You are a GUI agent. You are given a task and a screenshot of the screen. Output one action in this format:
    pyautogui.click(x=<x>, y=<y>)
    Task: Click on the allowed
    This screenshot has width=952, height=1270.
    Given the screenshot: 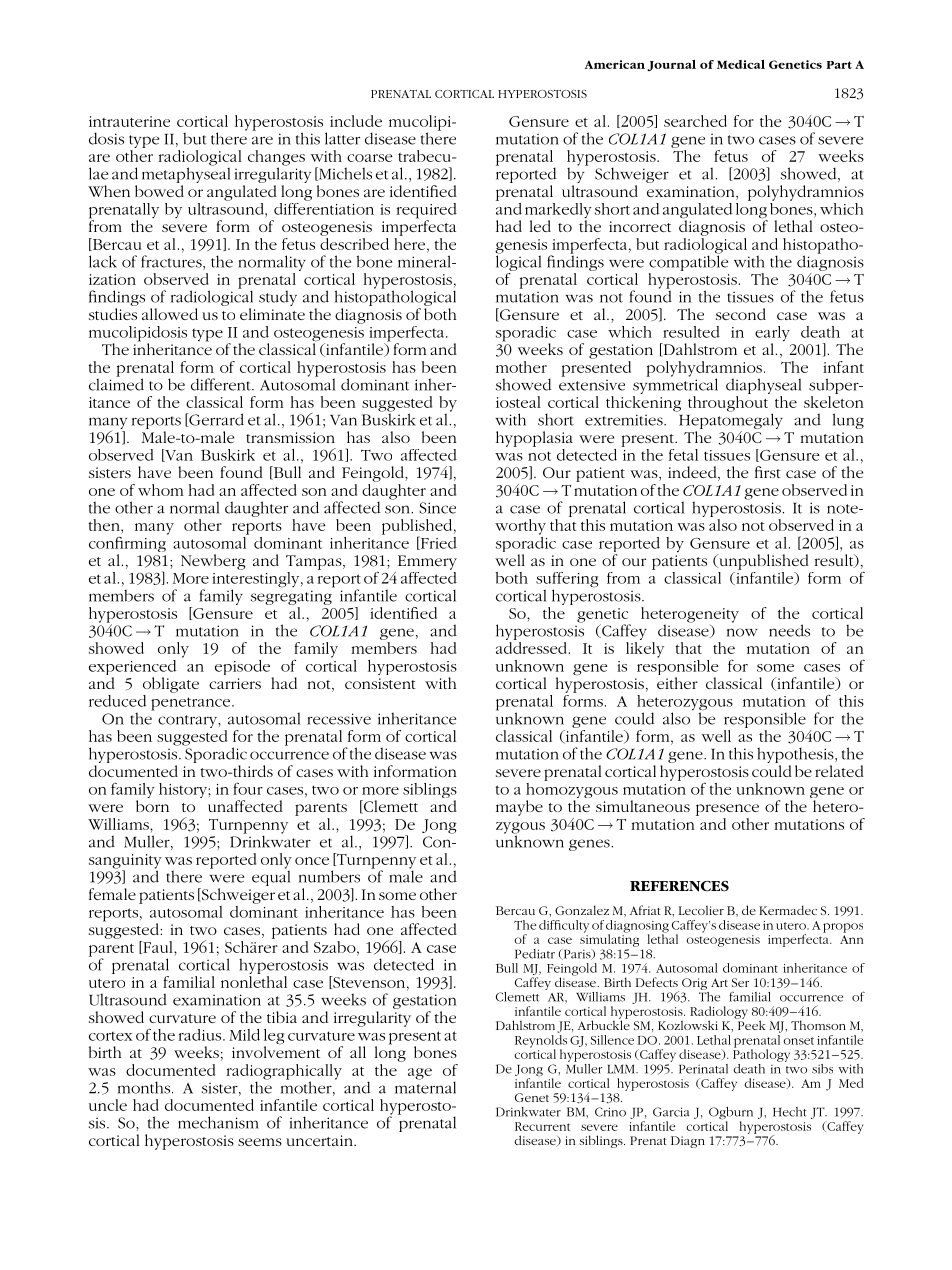 What is the action you would take?
    pyautogui.click(x=170, y=314)
